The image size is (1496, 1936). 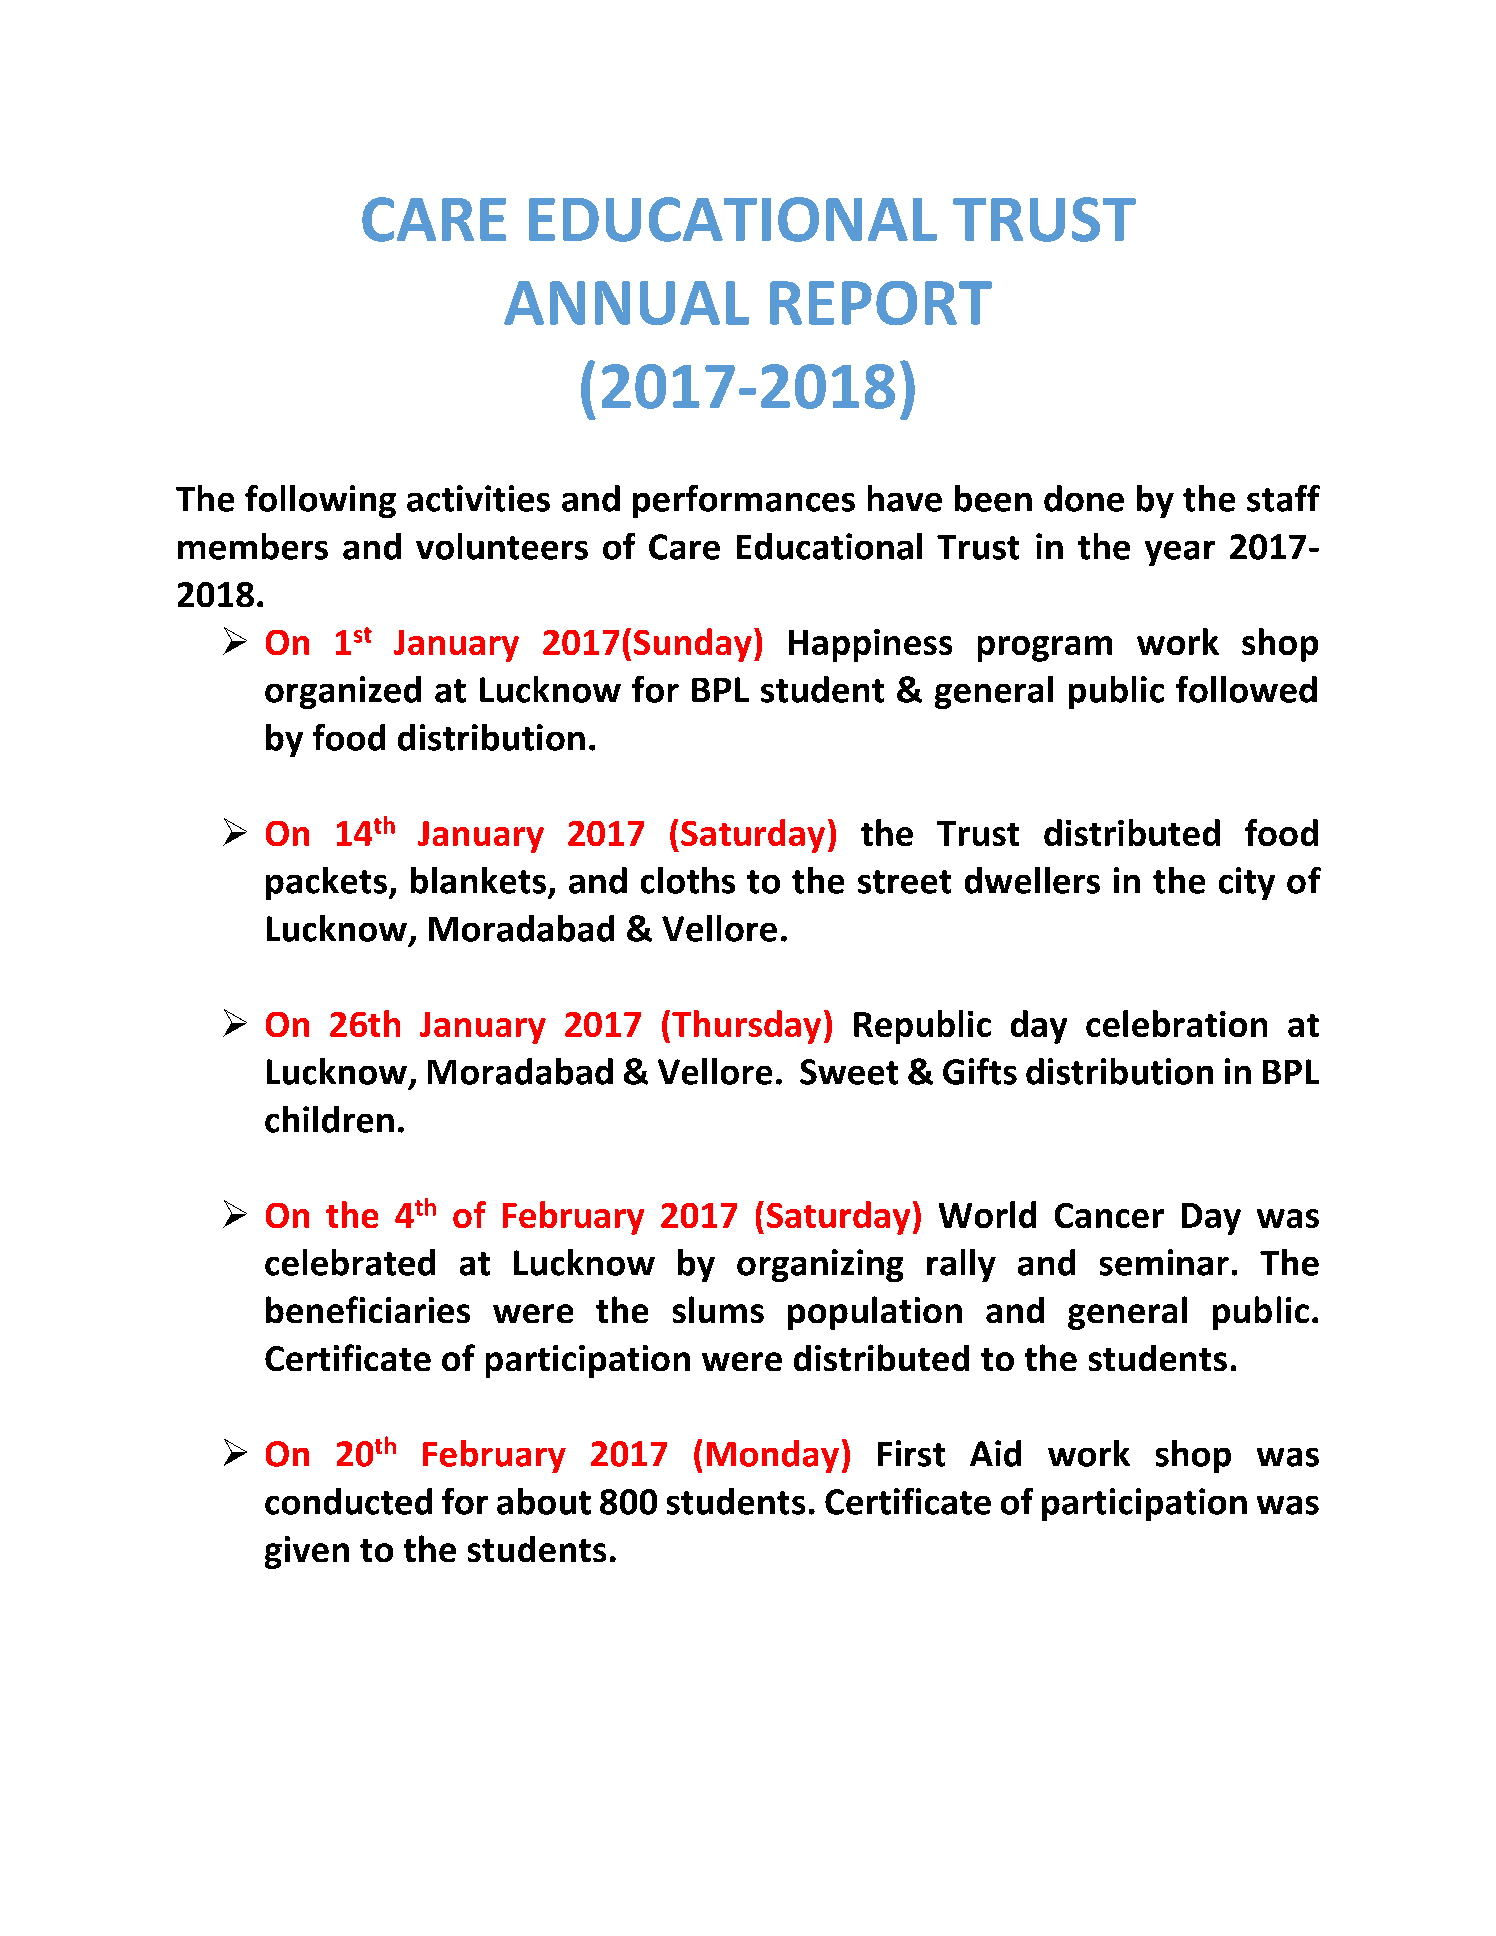 What do you see at coordinates (626, 303) in the page?
I see `ANNUAL` at bounding box center [626, 303].
